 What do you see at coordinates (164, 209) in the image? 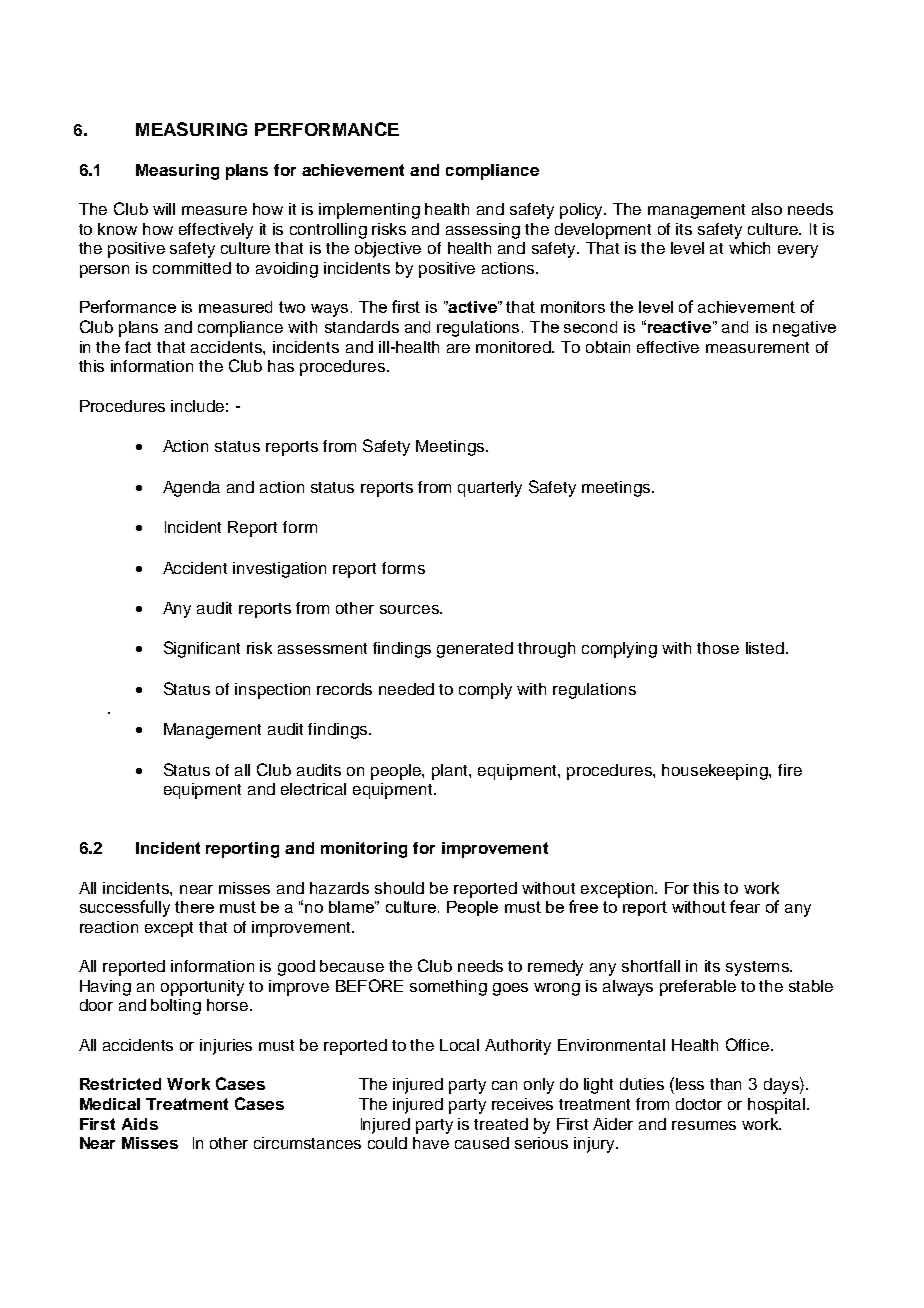
I see `will` at bounding box center [164, 209].
